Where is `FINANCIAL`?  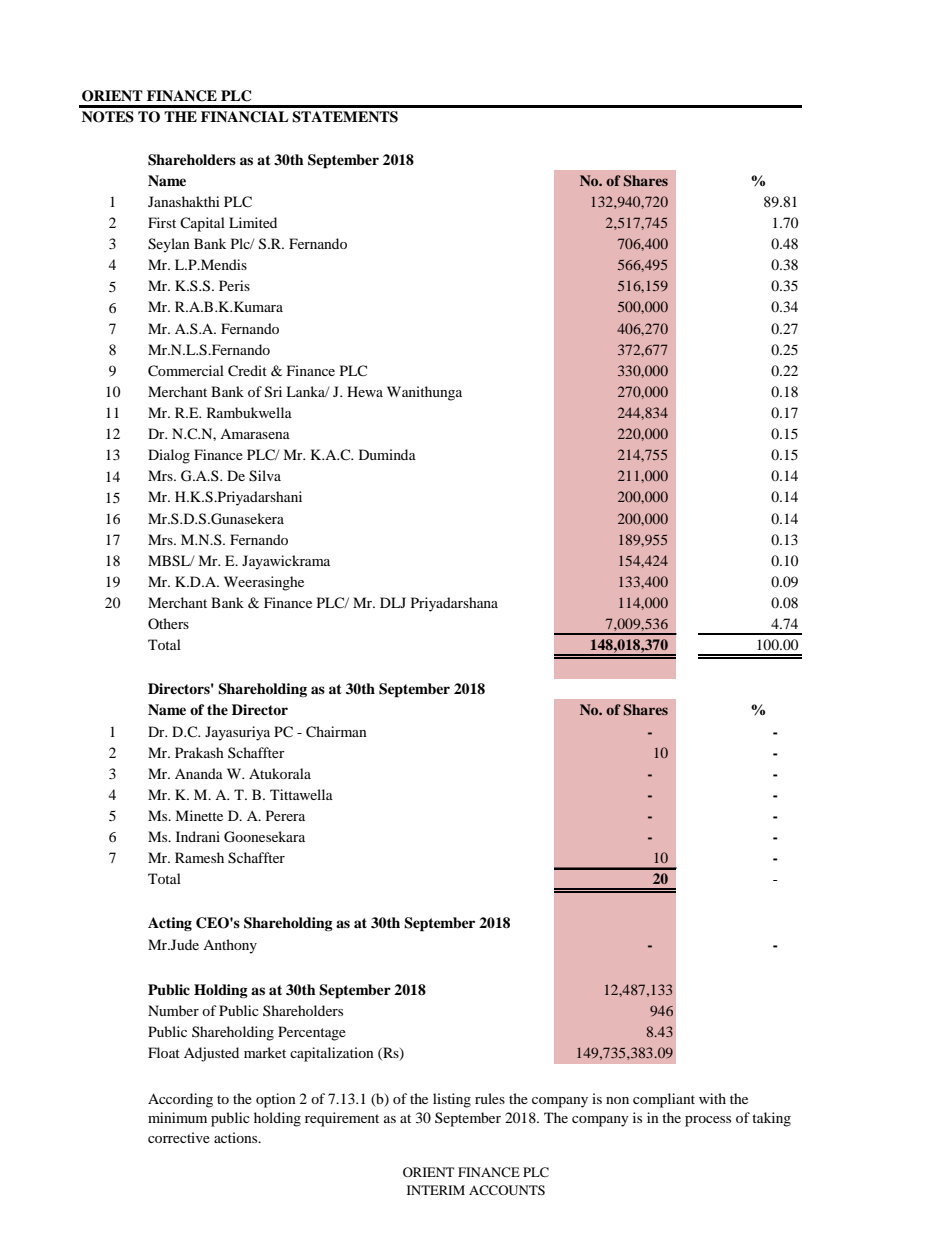
FINANCIAL is located at coordinates (244, 117).
